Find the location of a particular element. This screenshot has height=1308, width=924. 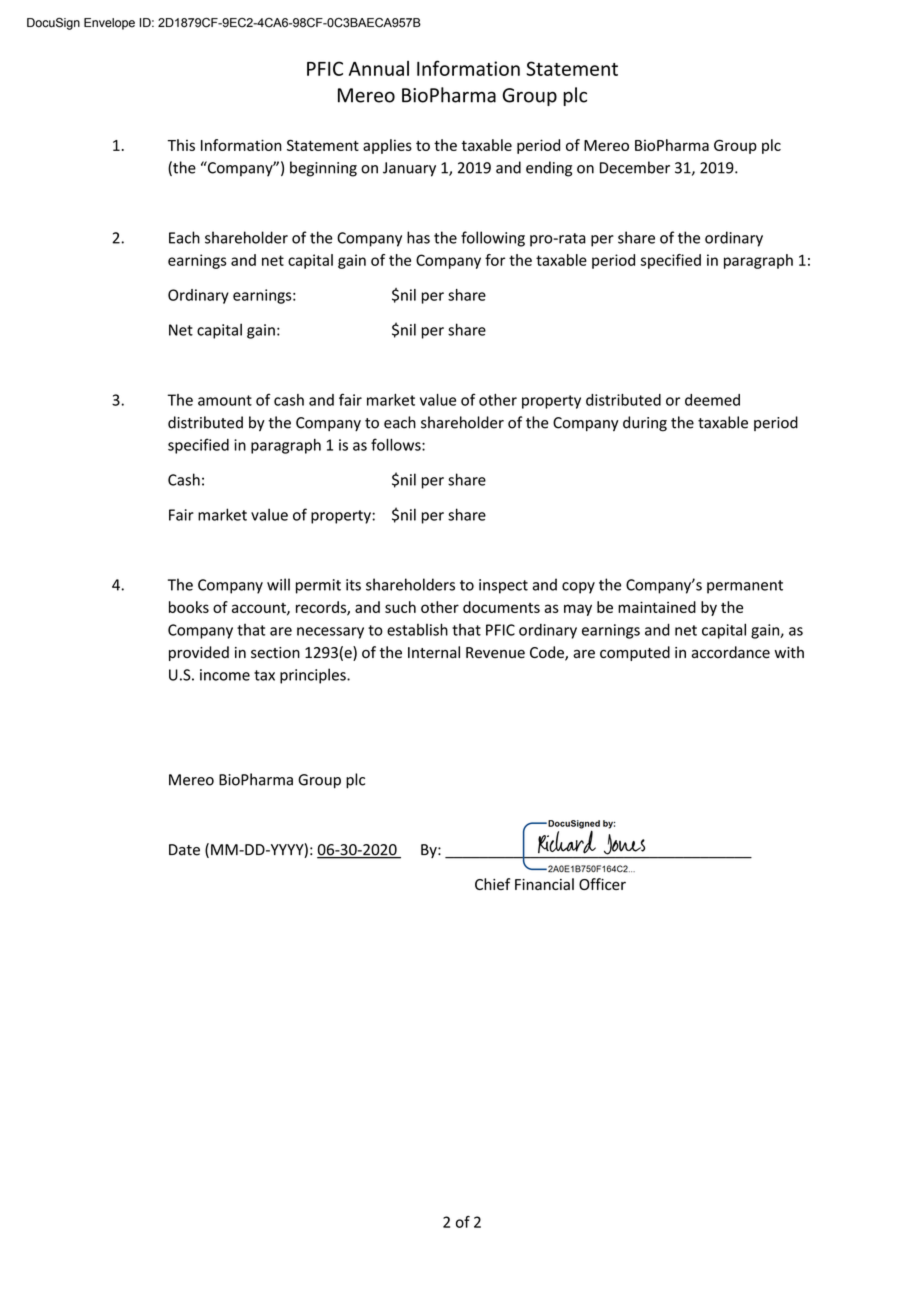

Date is located at coordinates (184, 850).
